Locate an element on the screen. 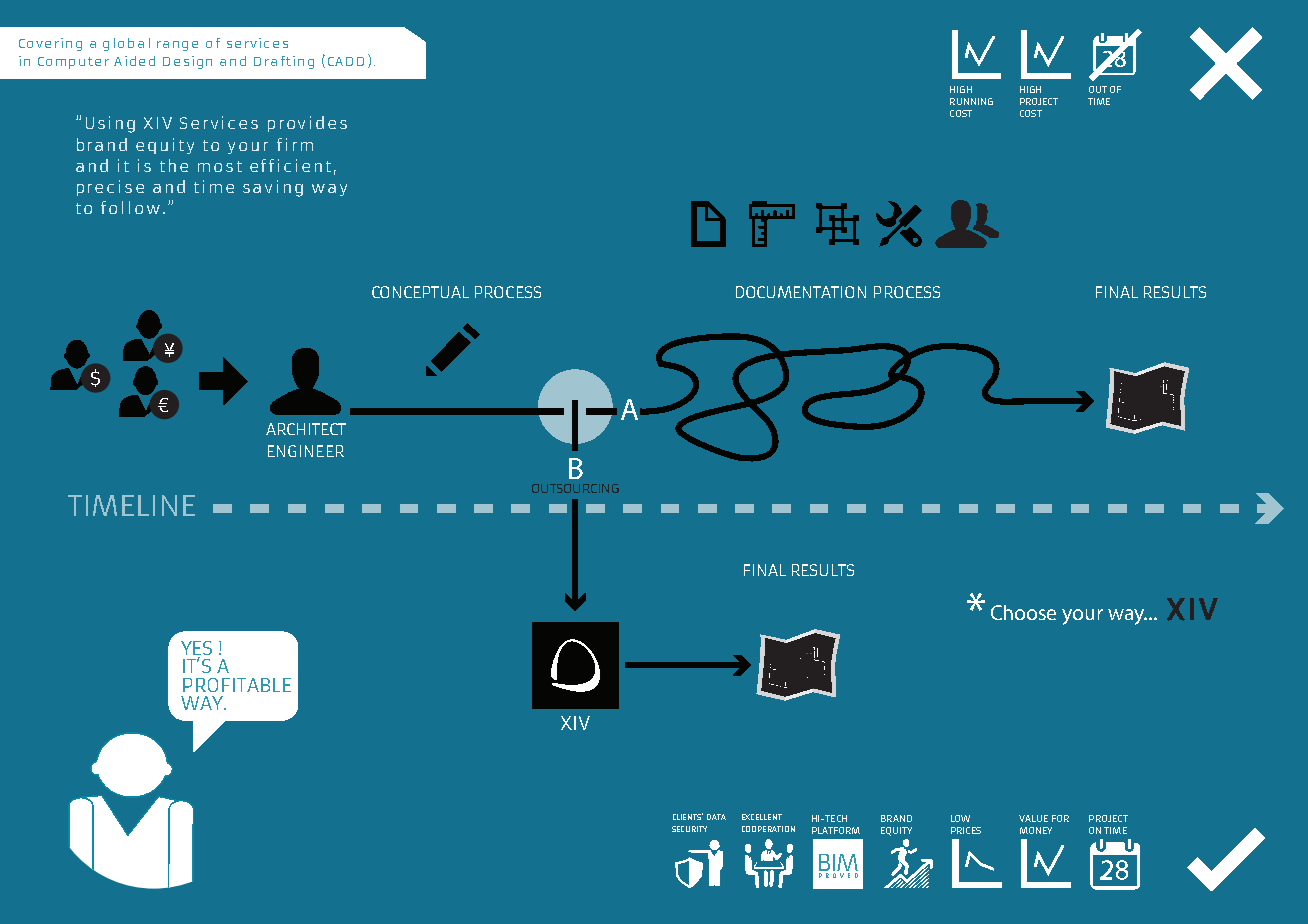 The height and width of the screenshot is (924, 1308). CONCEPTUAL is located at coordinates (420, 292).
